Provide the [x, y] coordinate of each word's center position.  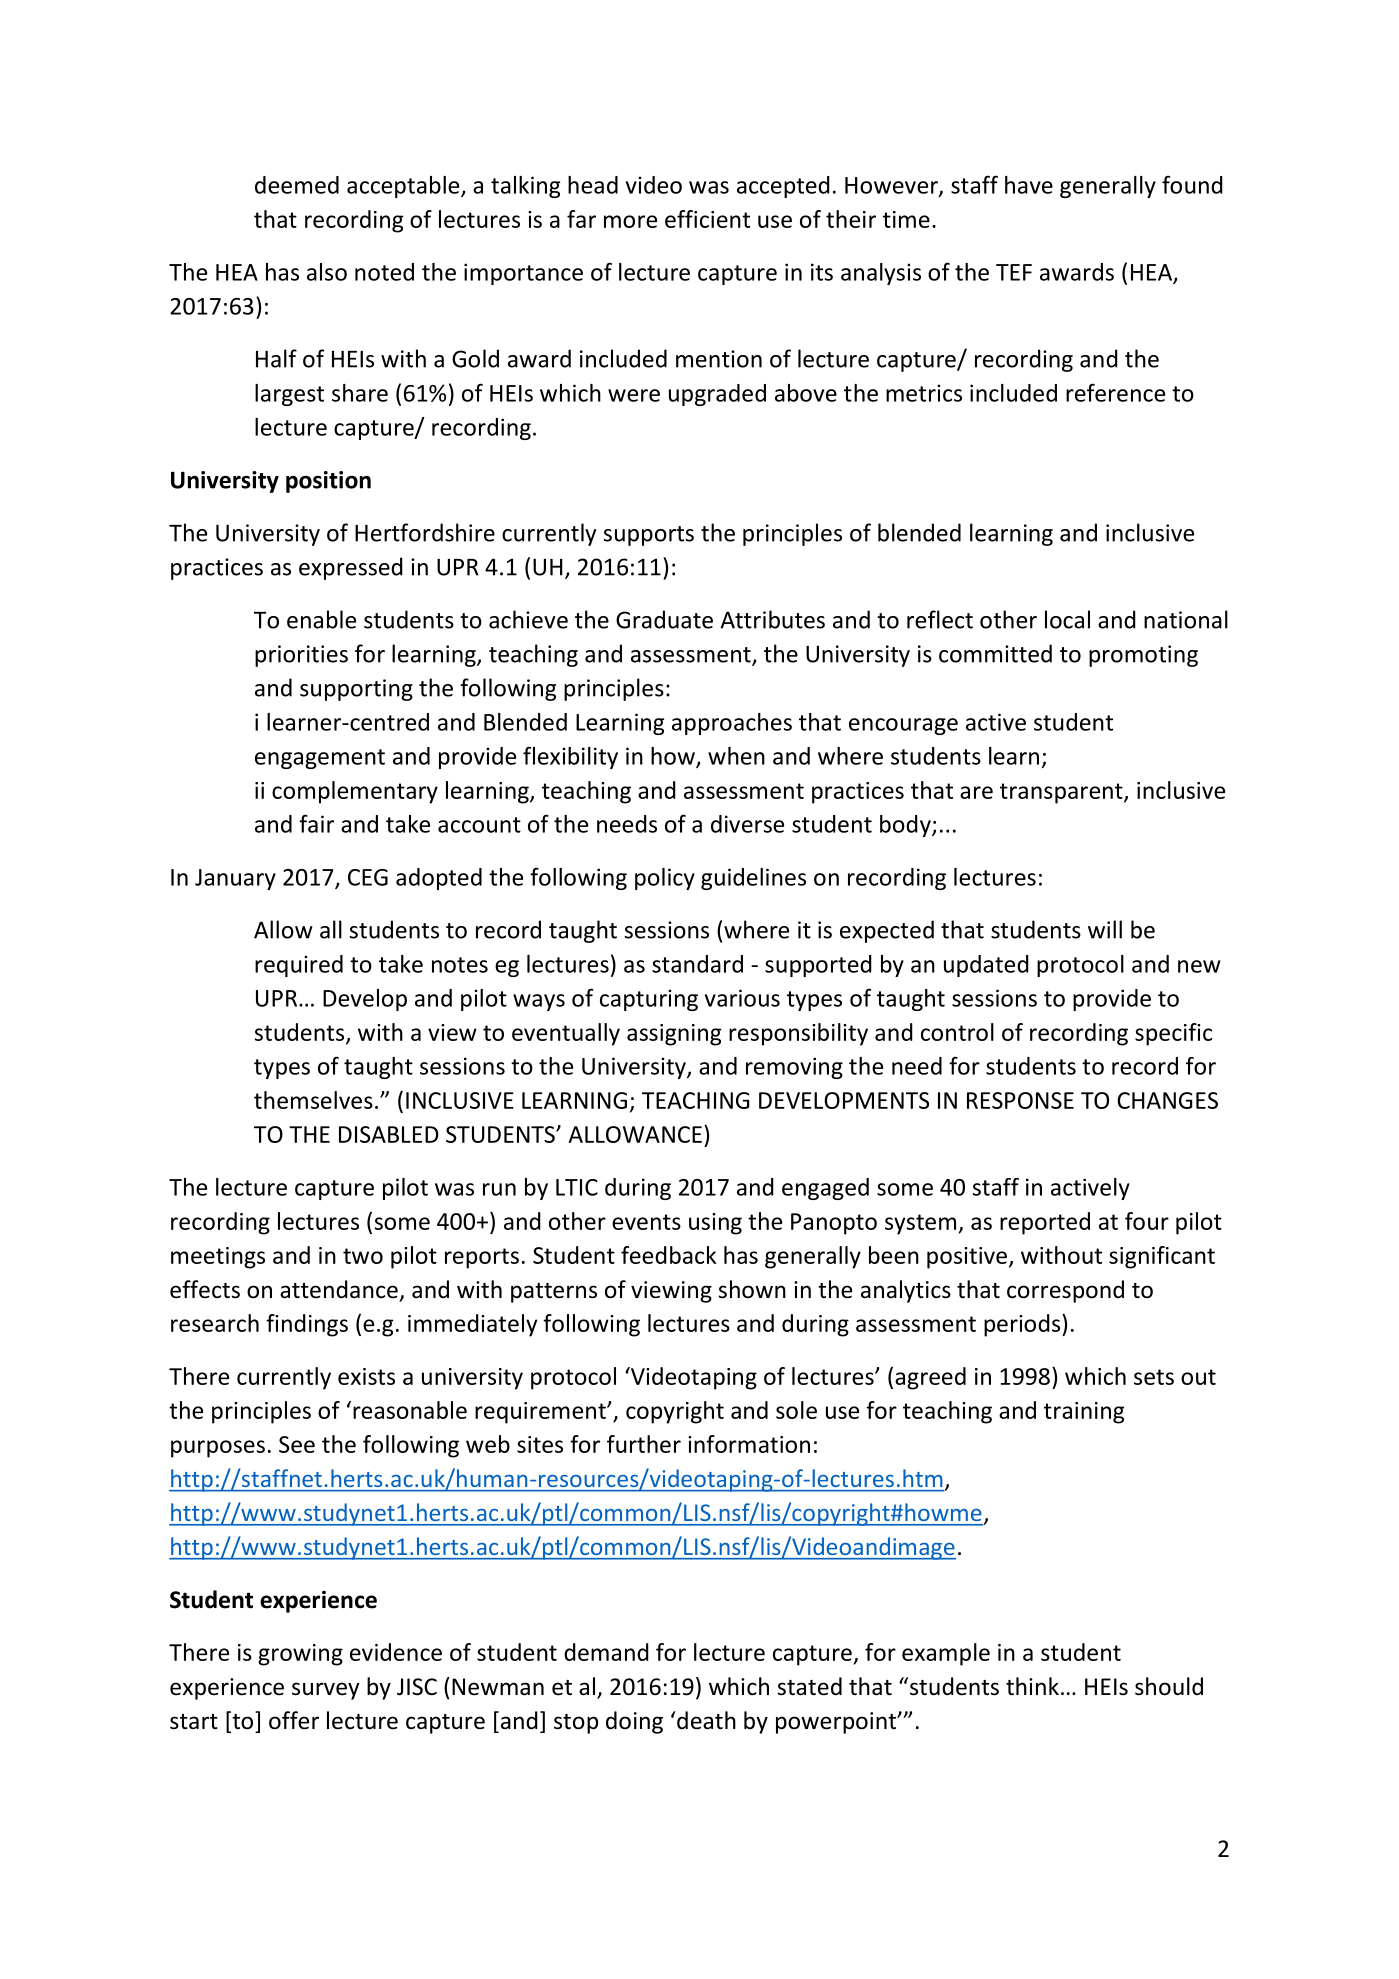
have [1029, 185]
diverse [747, 824]
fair [316, 823]
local [1067, 619]
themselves [313, 1100]
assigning [674, 1035]
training [1084, 1413]
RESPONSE [1020, 1100]
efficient [707, 219]
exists [366, 1376]
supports [648, 536]
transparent [1062, 793]
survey [326, 1691]
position [328, 482]
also [327, 272]
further [644, 1444]
